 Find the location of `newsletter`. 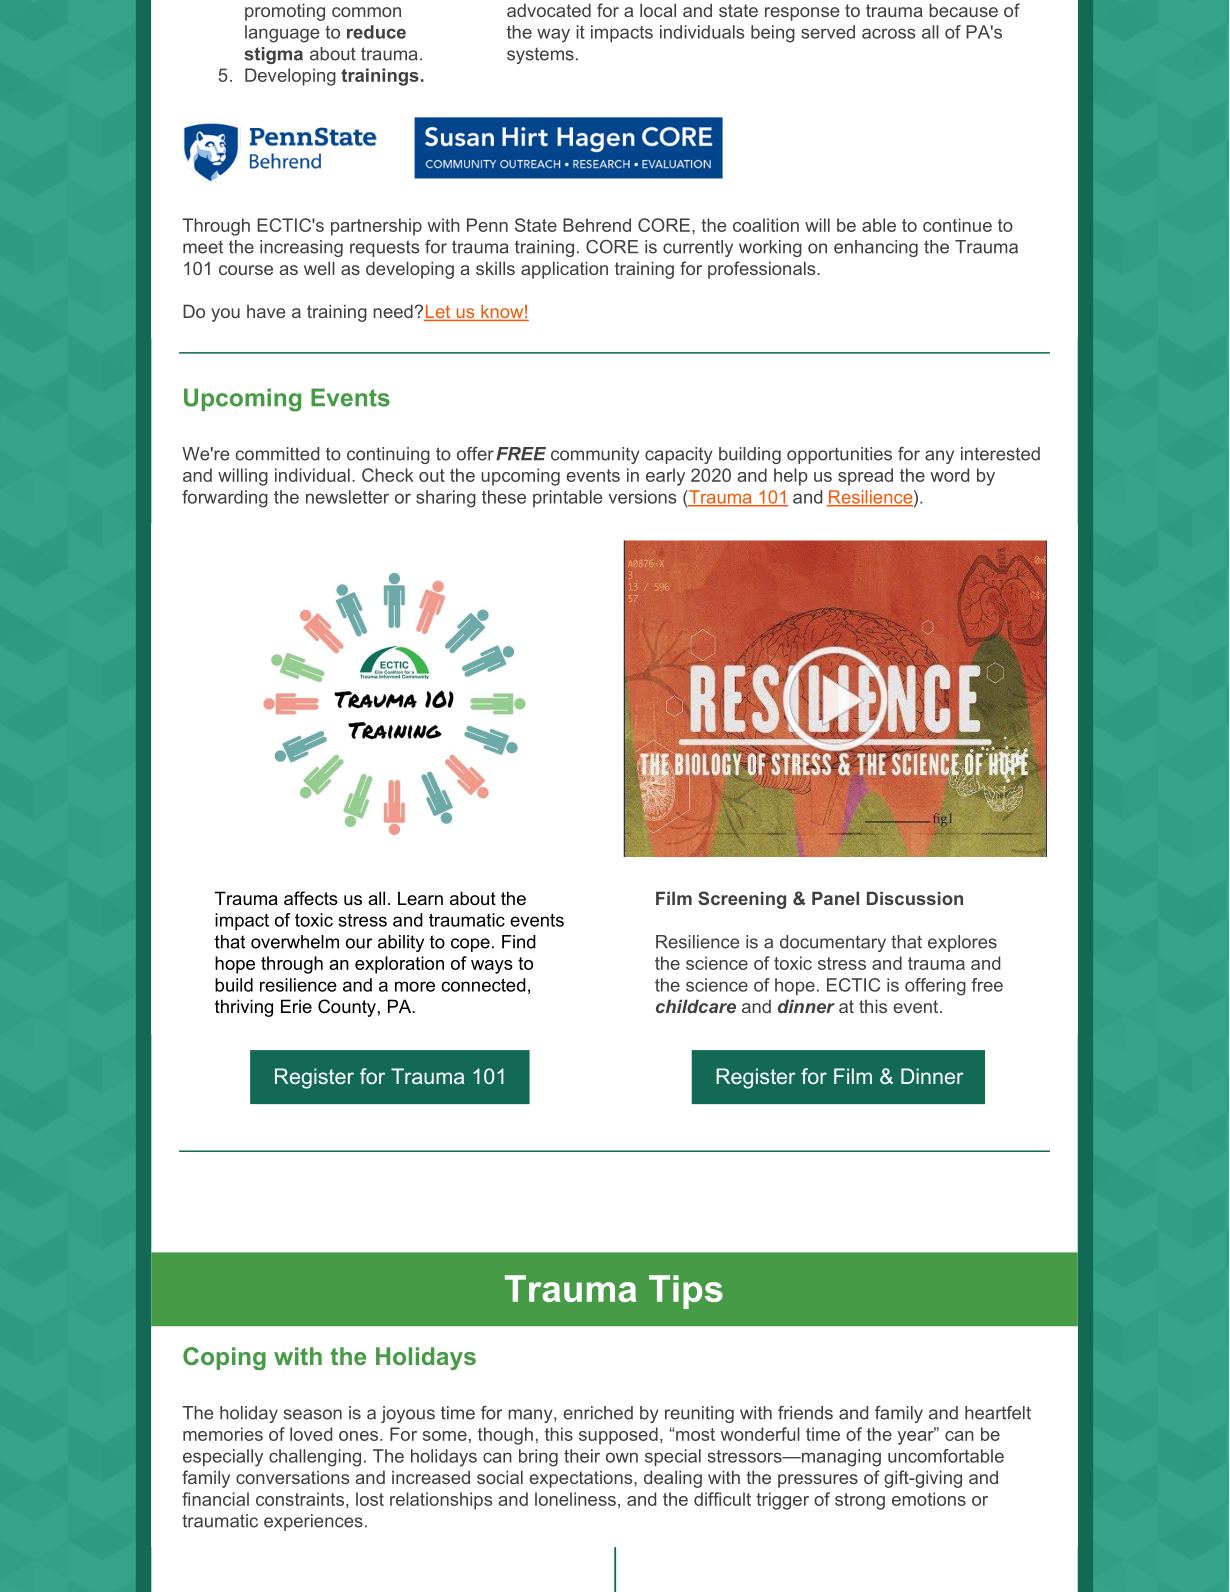

newsletter is located at coordinates (347, 497).
